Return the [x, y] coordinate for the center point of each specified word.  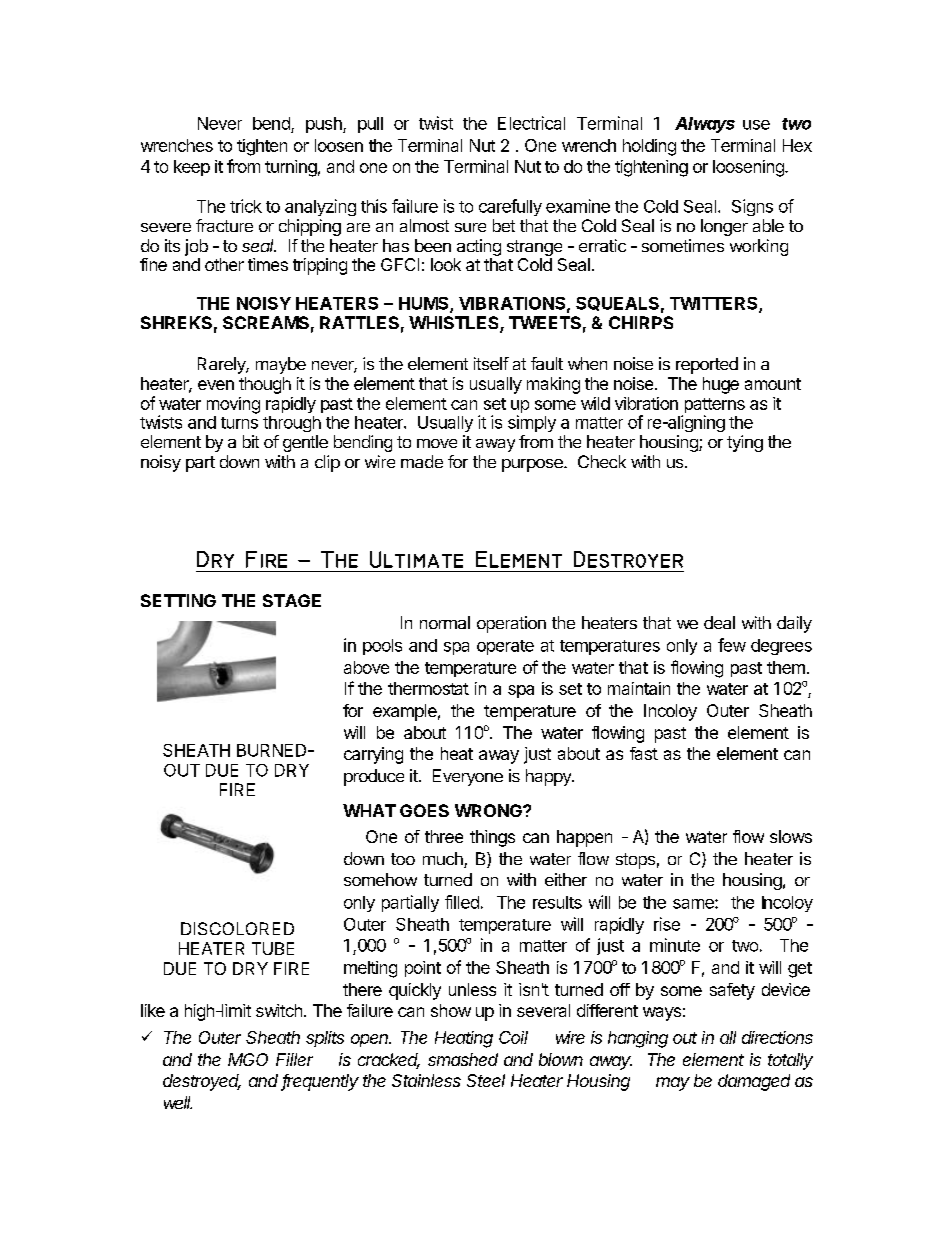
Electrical [531, 123]
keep [192, 168]
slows [791, 836]
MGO [248, 1059]
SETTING [178, 600]
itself [491, 363]
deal [719, 622]
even [216, 385]
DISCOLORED [237, 928]
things [492, 838]
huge [721, 385]
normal [445, 622]
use [756, 125]
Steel [486, 1080]
